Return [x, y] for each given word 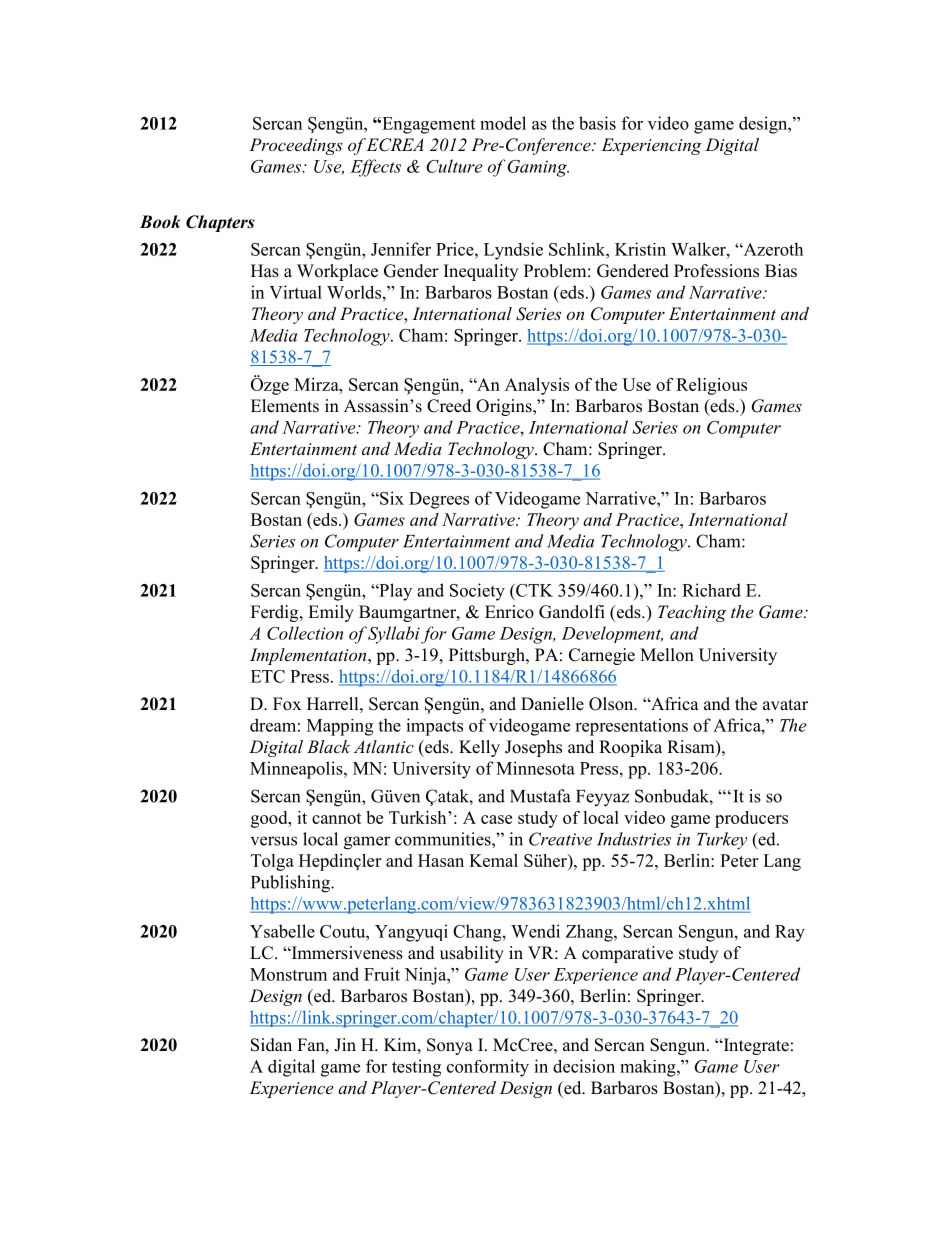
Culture [454, 166]
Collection [305, 633]
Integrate [755, 1046]
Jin [345, 1045]
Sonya [450, 1046]
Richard [711, 590]
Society [477, 592]
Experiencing [651, 146]
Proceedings [296, 146]
